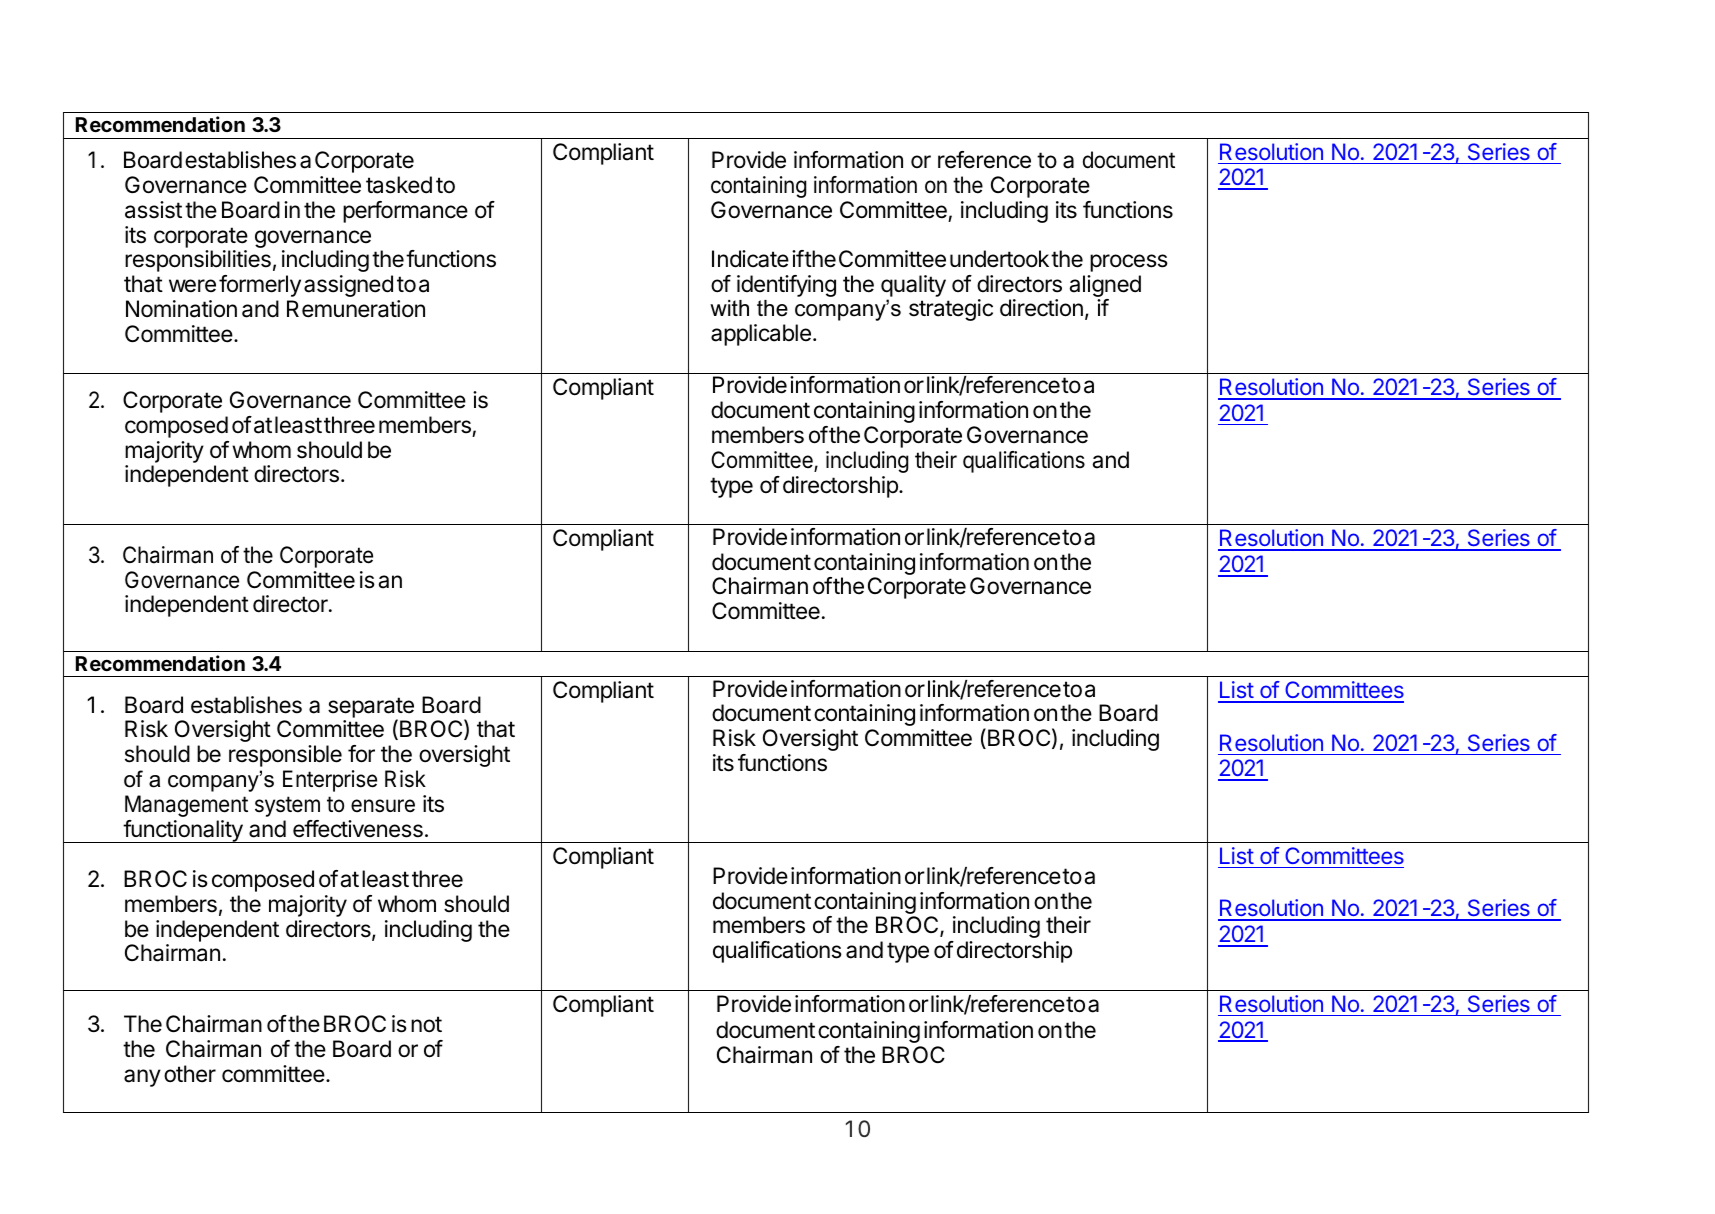 Image resolution: width=1715 pixels, height=1214 pixels. I want to click on other, so click(190, 1074).
